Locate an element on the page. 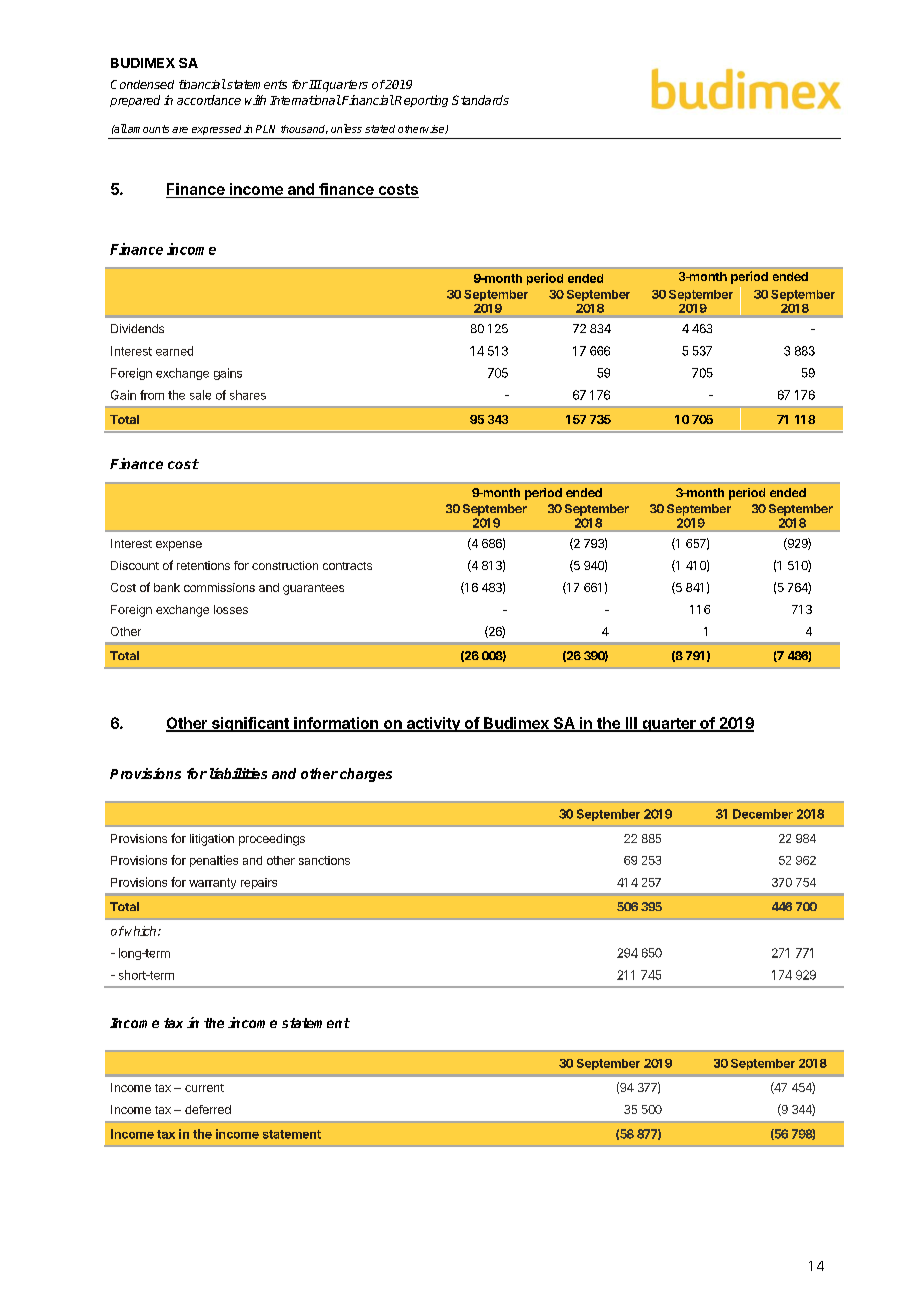  stated is located at coordinates (380, 129).
